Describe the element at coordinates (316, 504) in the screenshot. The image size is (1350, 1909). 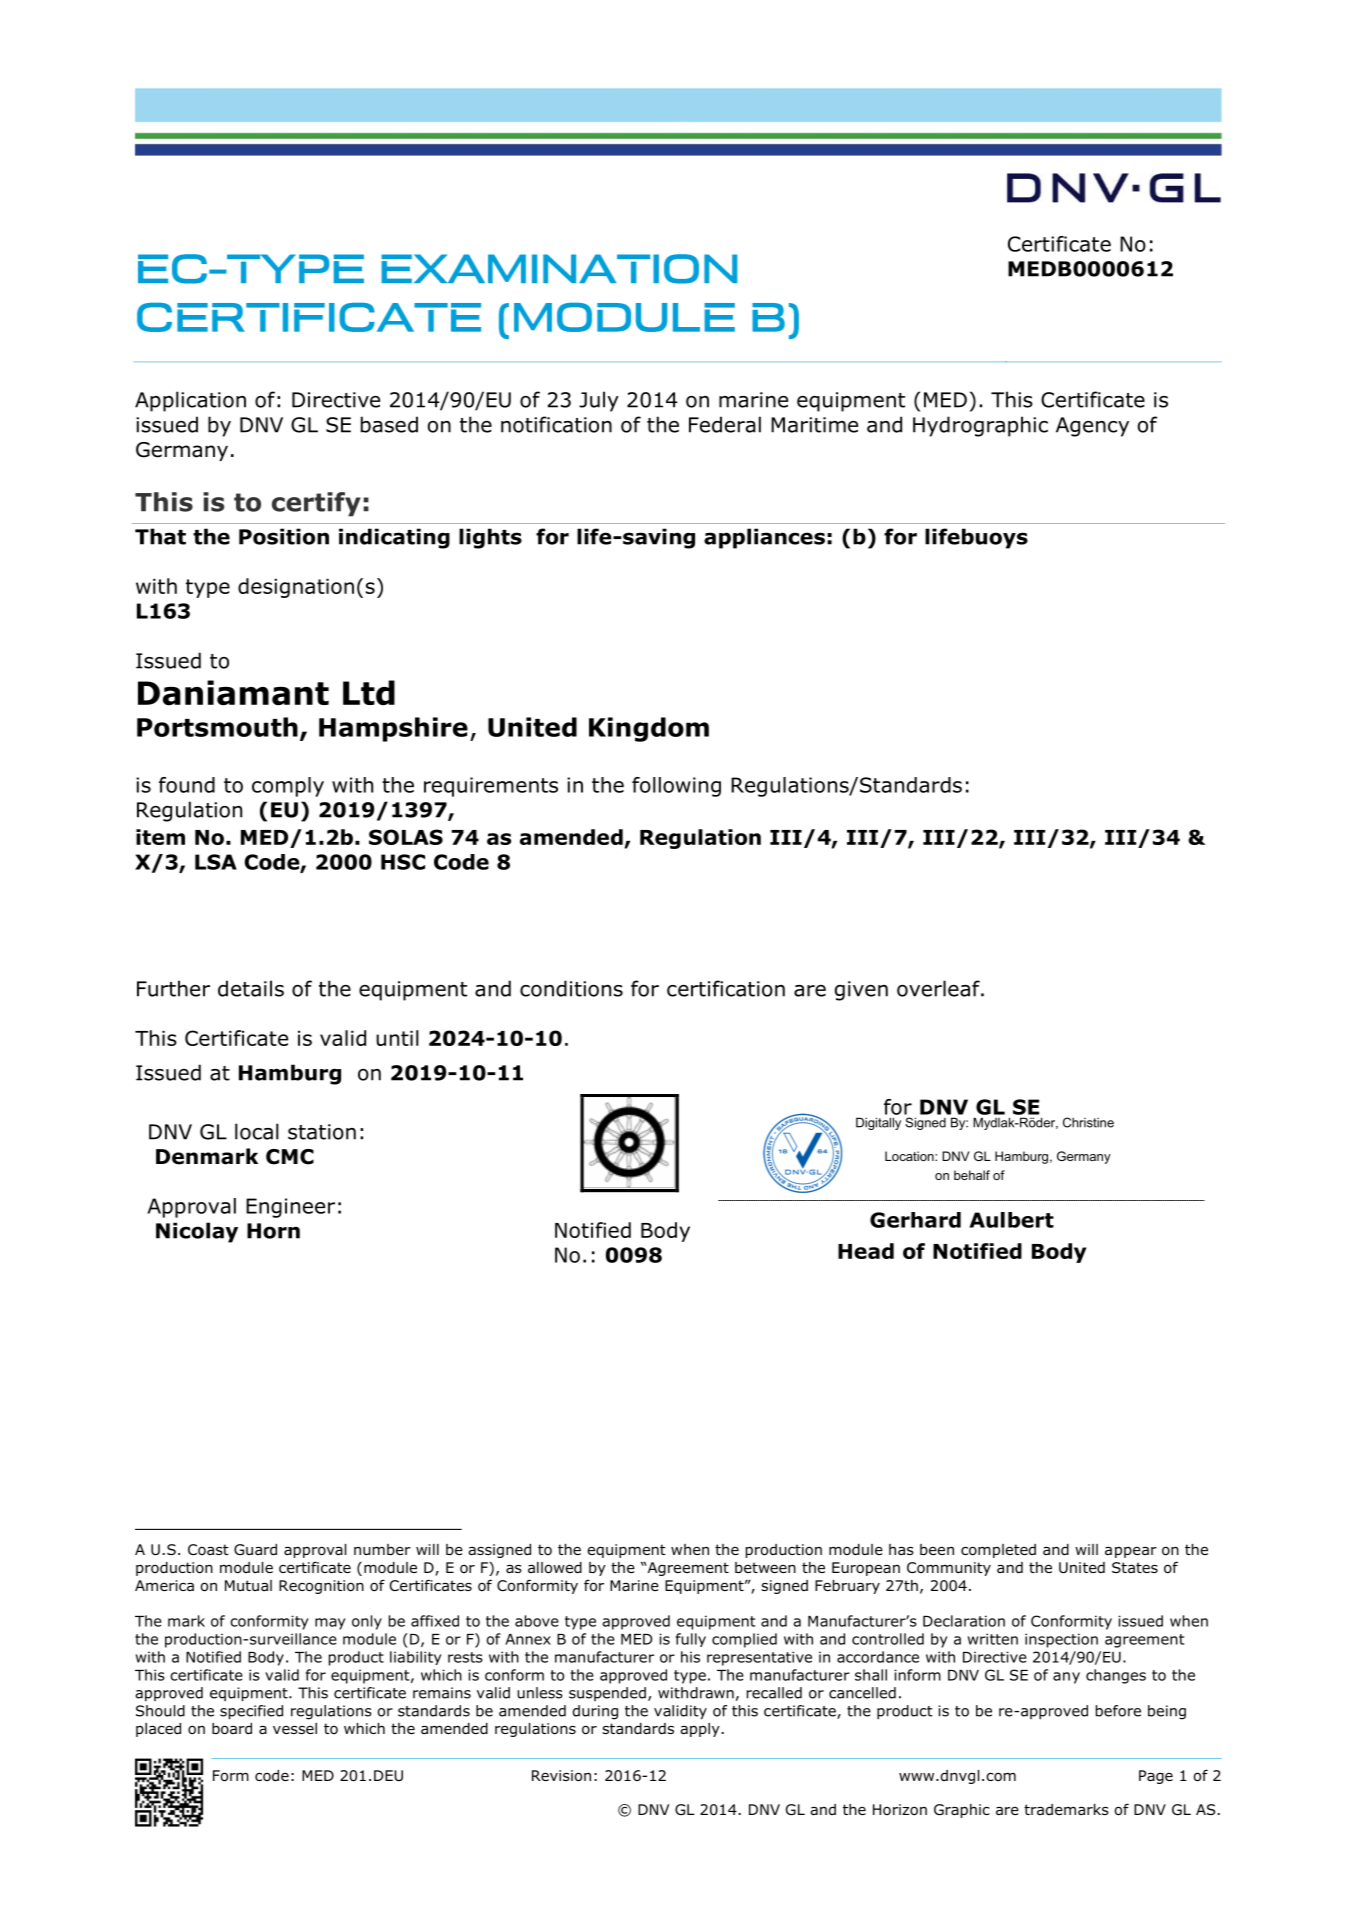
I see `certify` at that location.
